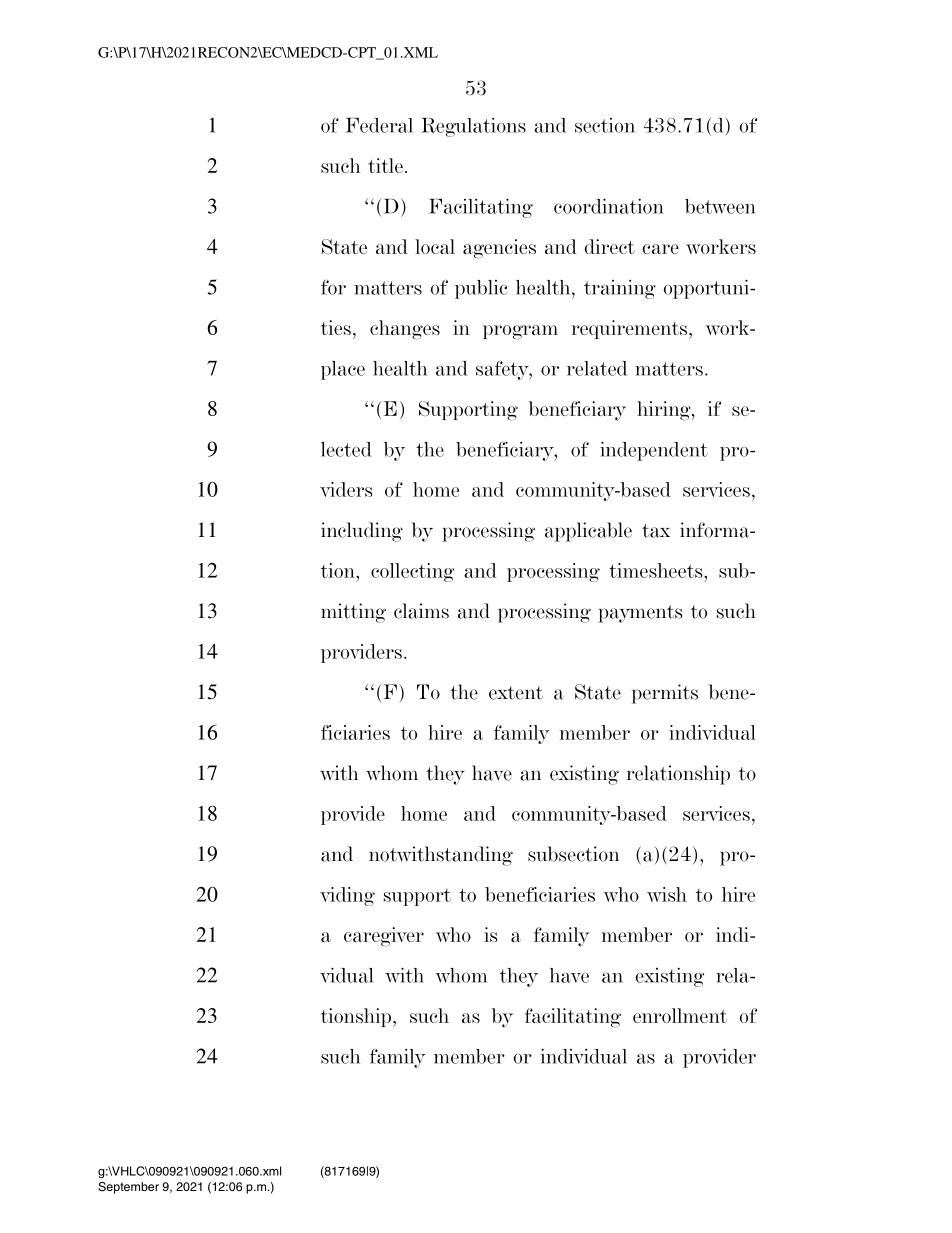 This screenshot has height=1233, width=952. What do you see at coordinates (405, 330) in the screenshot?
I see `changes` at bounding box center [405, 330].
